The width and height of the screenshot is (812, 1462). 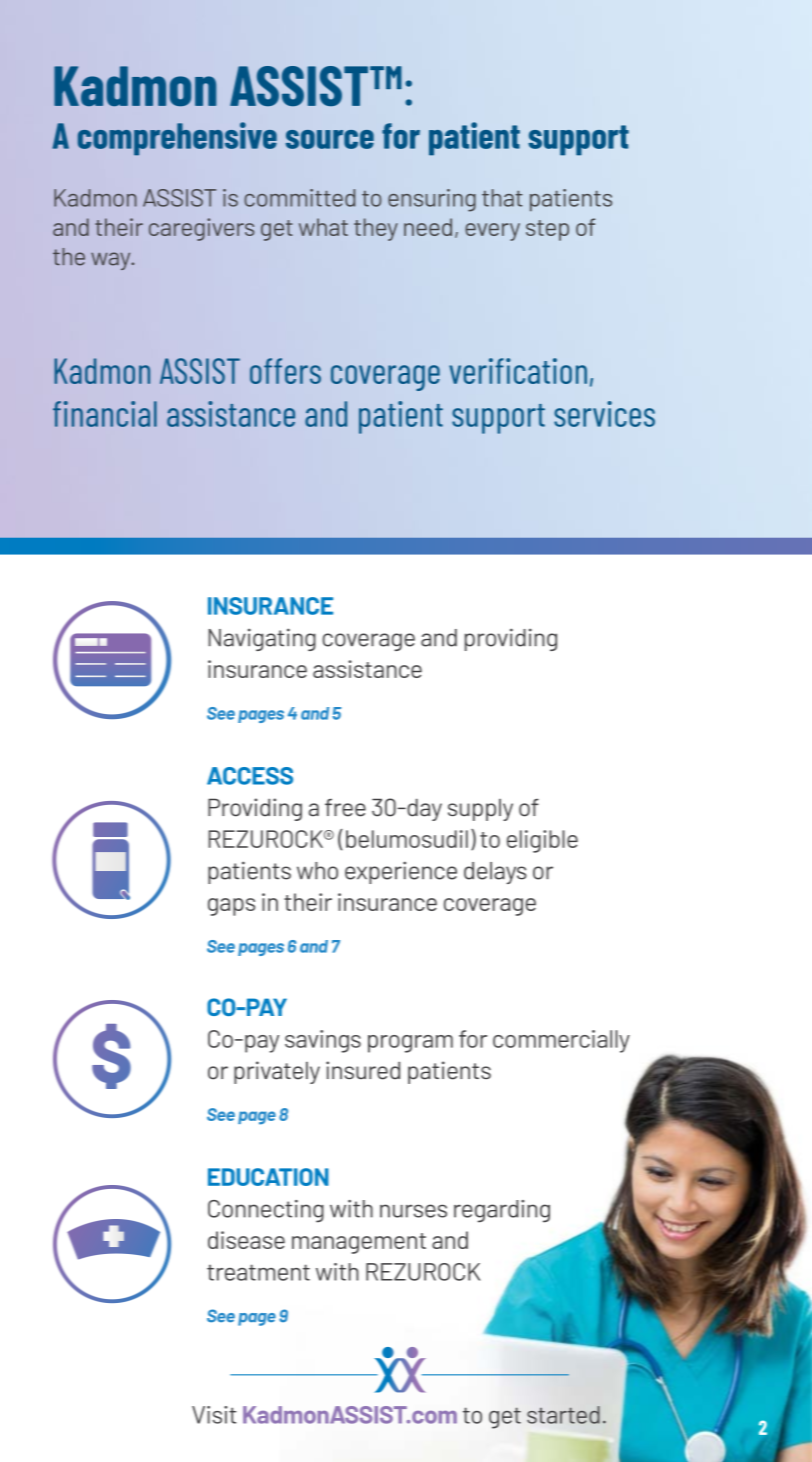 I want to click on Visit, so click(x=214, y=1415).
